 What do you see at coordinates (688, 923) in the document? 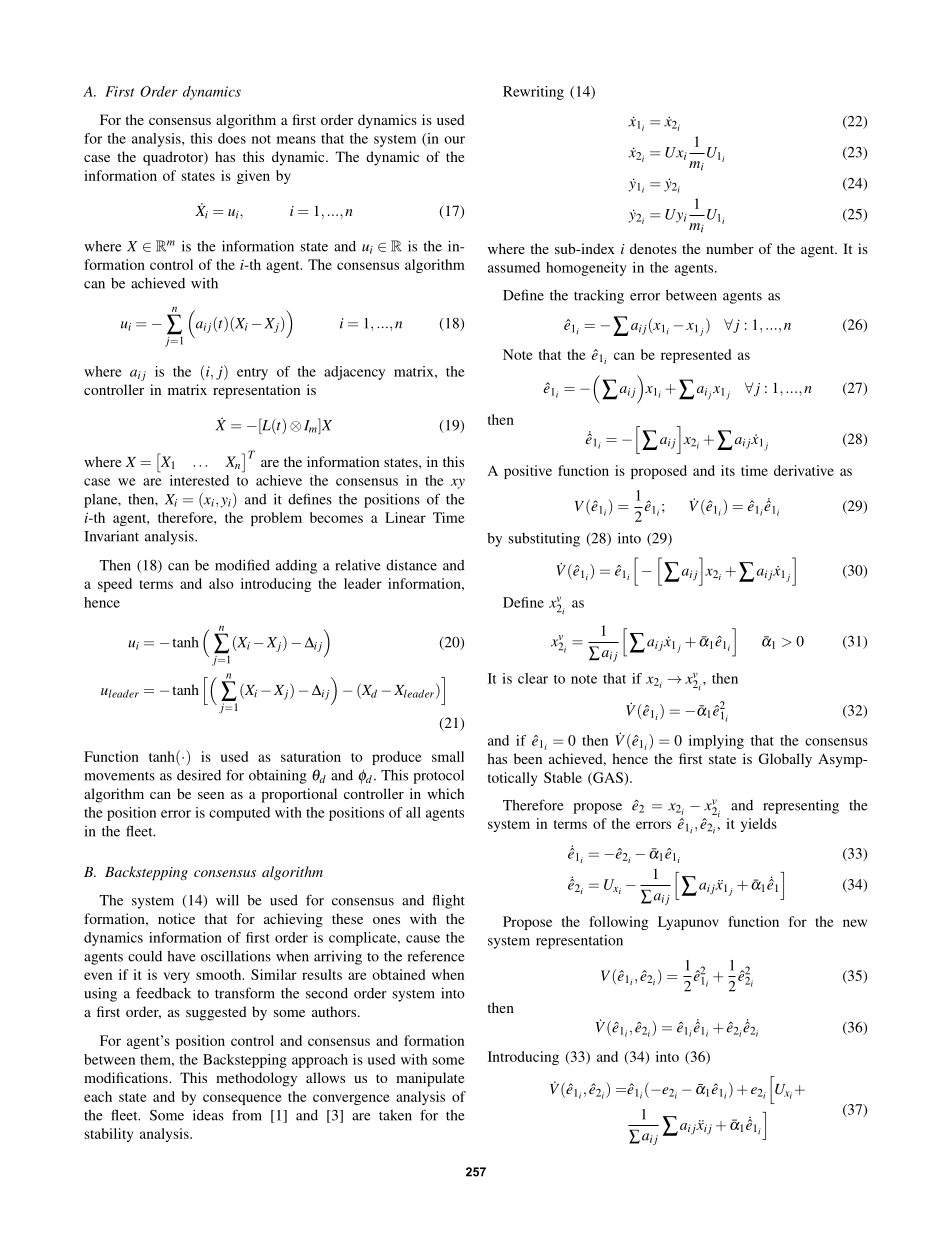
I see `Lyapunov` at bounding box center [688, 923].
